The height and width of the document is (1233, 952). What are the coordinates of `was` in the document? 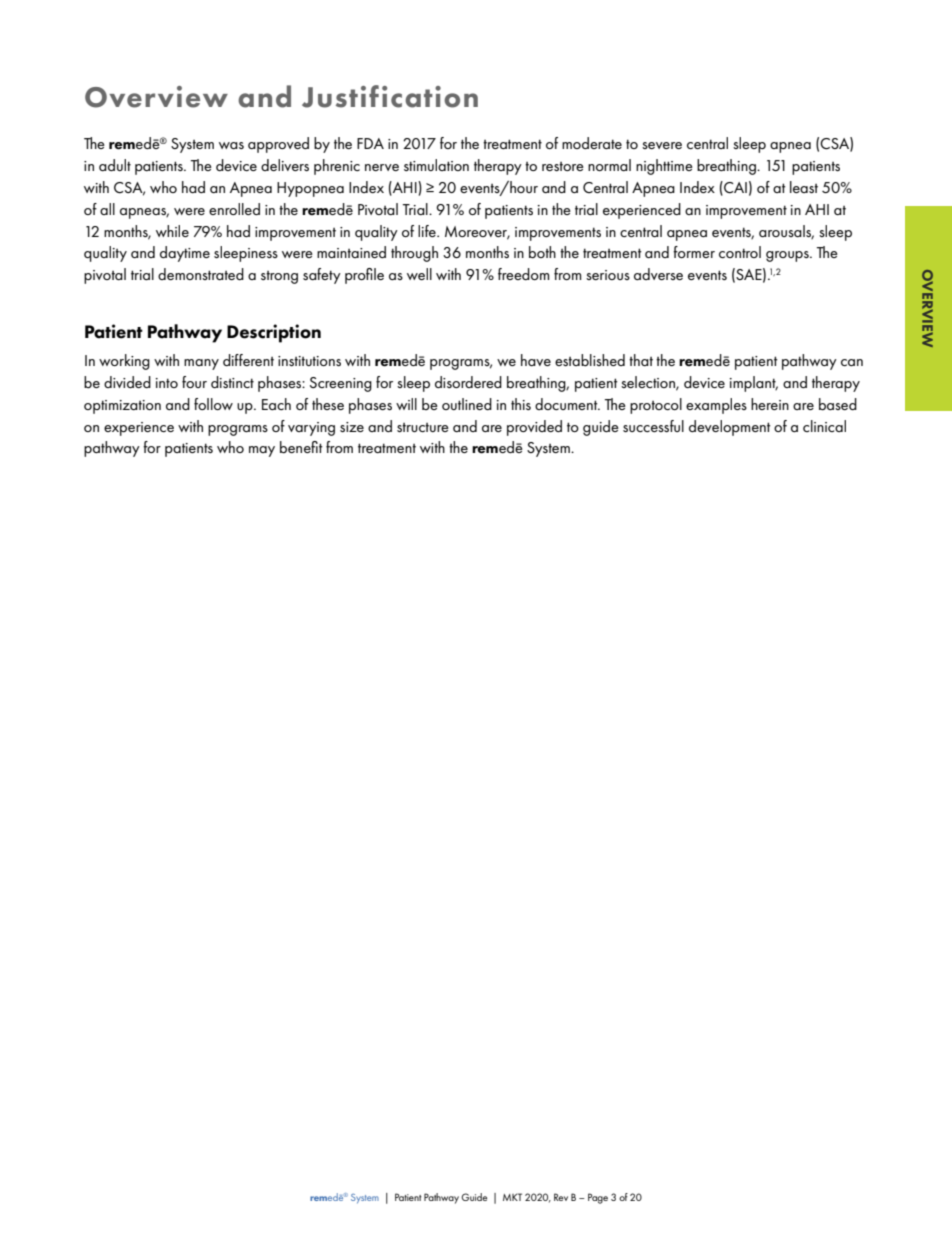 It's located at (231, 145).
